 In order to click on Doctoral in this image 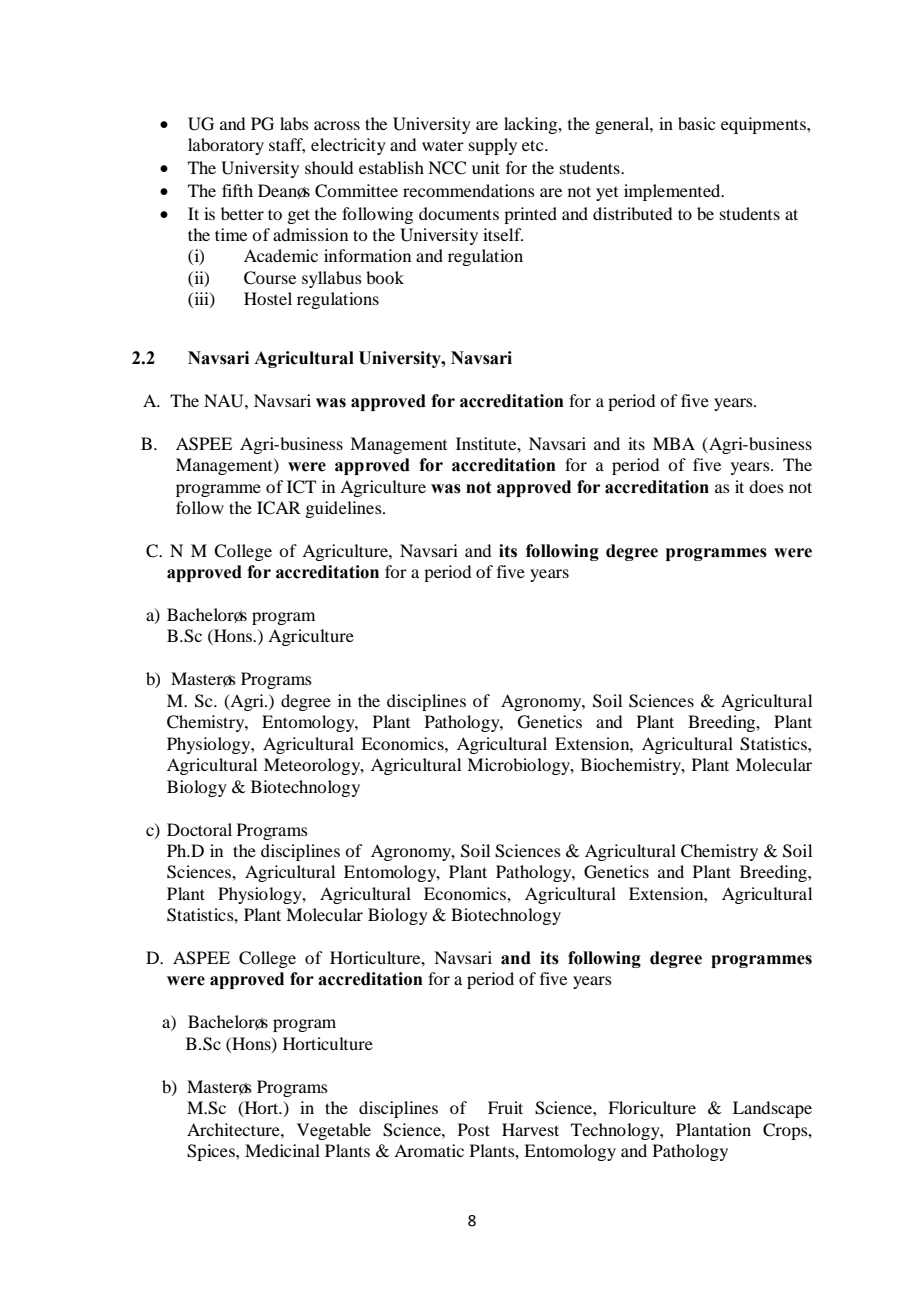, I will do `click(199, 829)`.
